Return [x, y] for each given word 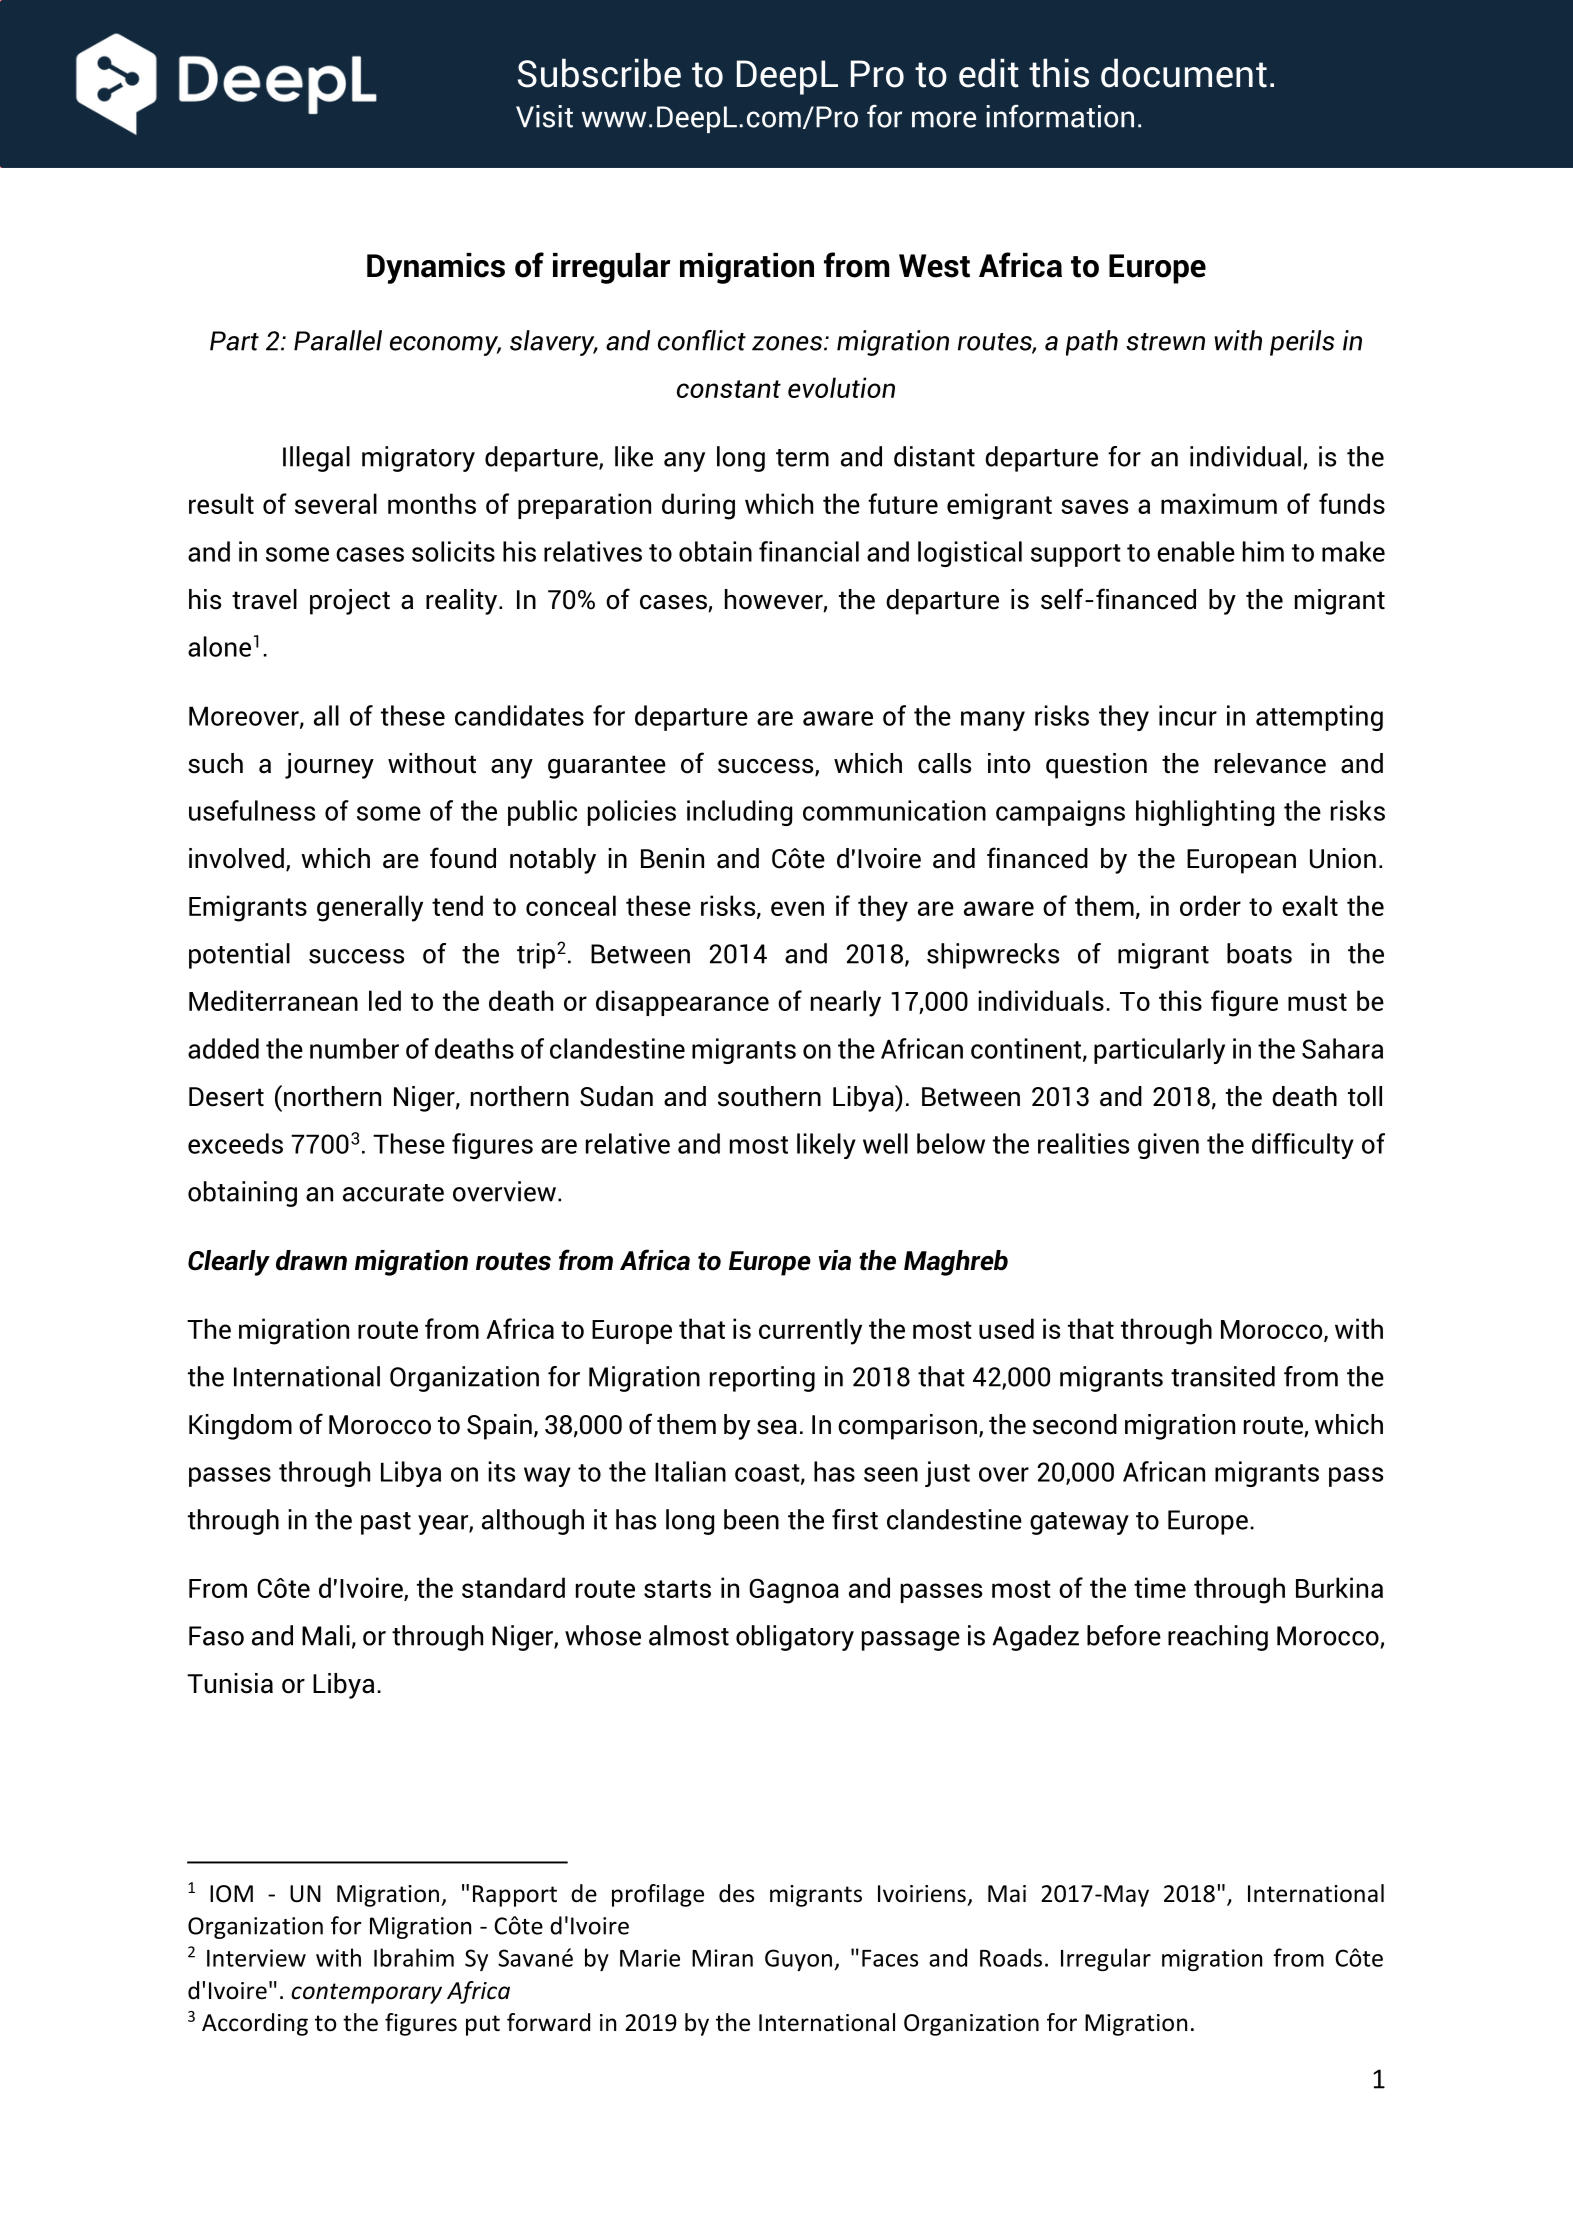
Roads [1011, 1957]
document [1184, 73]
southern [769, 1096]
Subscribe [599, 73]
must [1317, 1002]
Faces [890, 1958]
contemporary [366, 1993]
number [354, 1048]
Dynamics [436, 268]
